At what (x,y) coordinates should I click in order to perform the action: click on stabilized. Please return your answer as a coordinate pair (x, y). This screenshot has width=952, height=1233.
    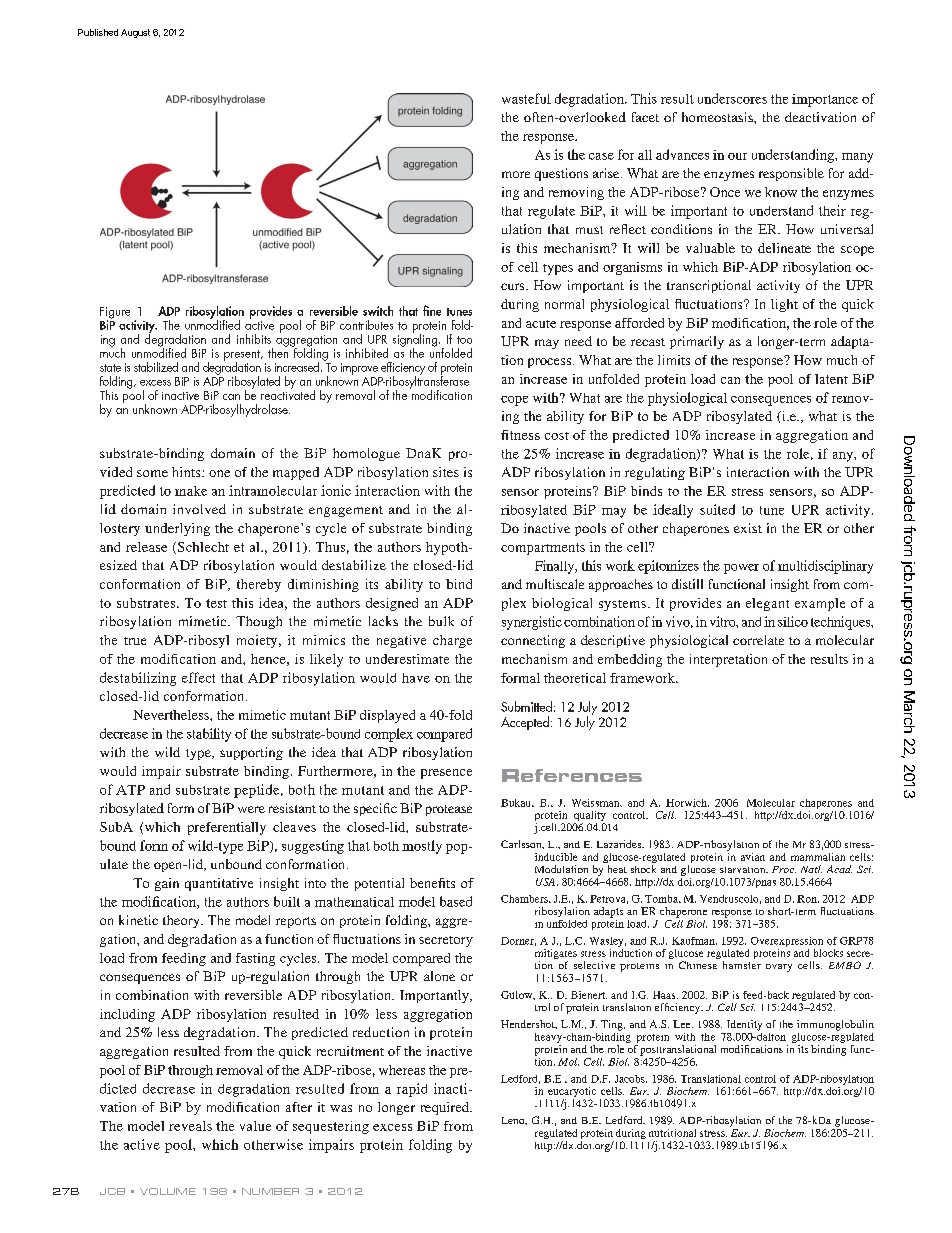
    Looking at the image, I should click on (156, 367).
